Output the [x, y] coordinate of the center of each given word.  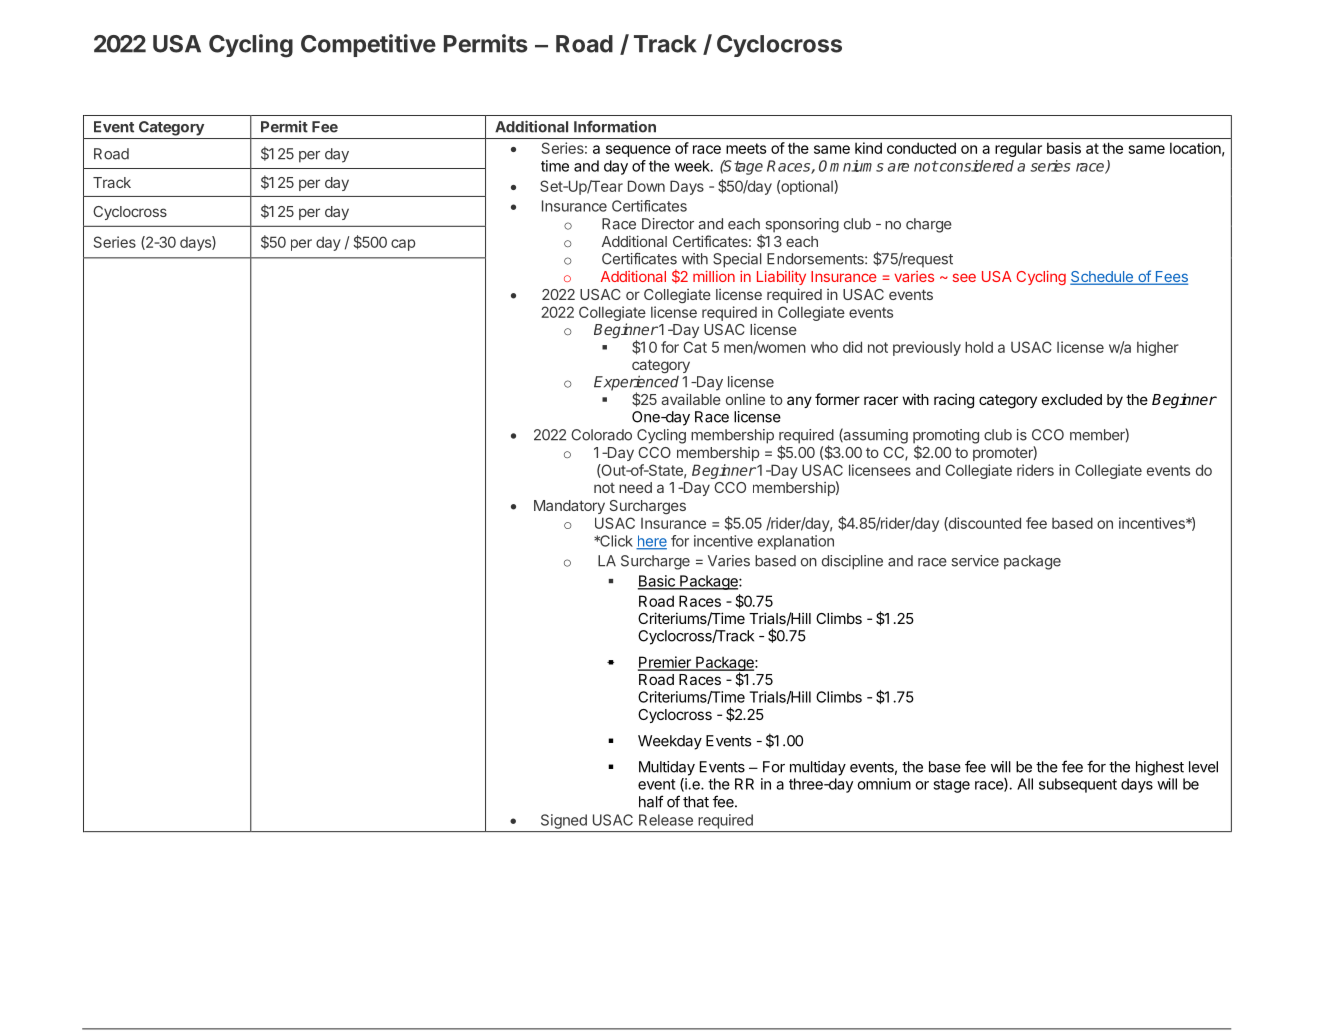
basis [1064, 148]
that [696, 802]
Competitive [368, 45]
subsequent [1078, 785]
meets [746, 148]
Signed [564, 821]
